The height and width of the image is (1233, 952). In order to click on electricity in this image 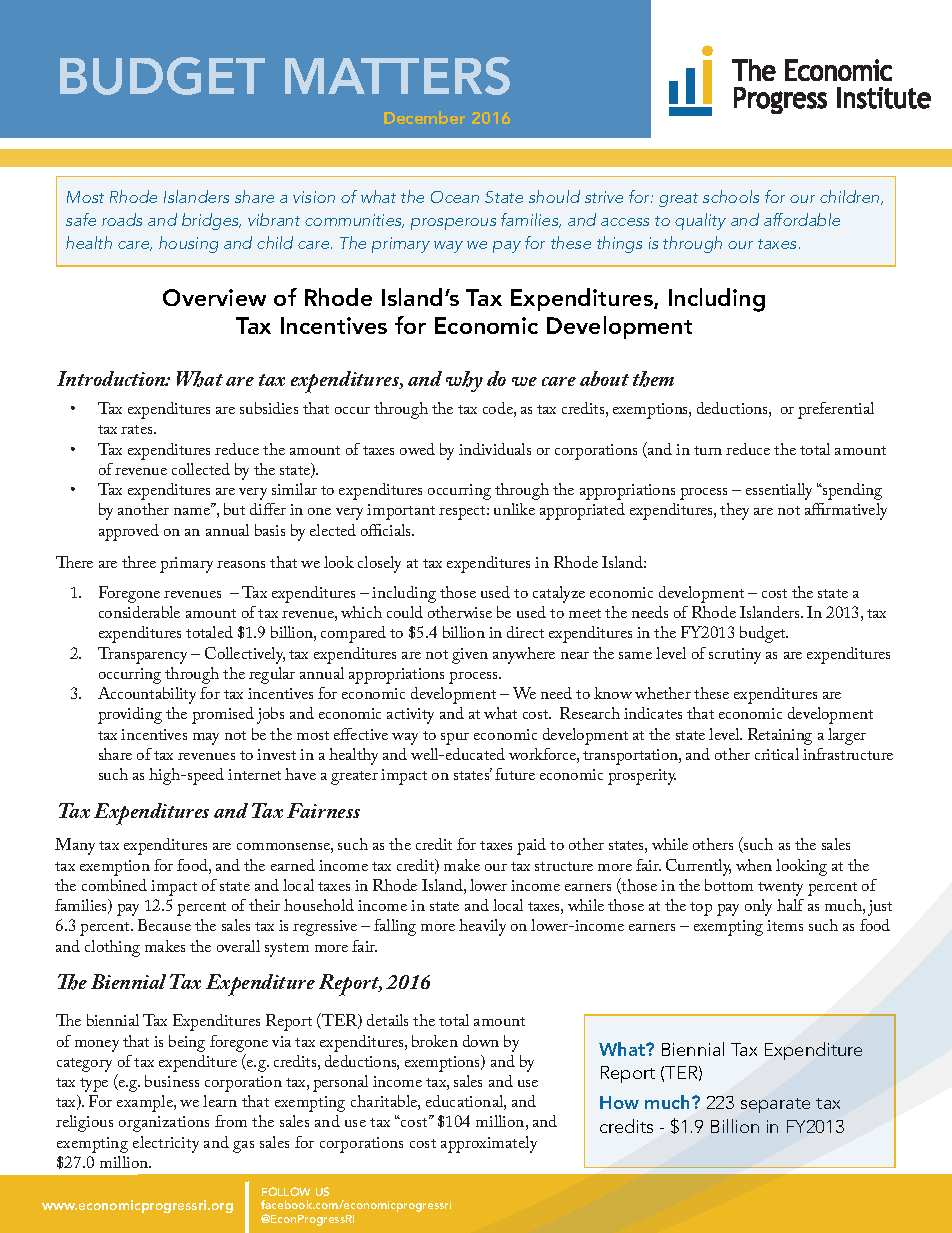, I will do `click(166, 1144)`.
